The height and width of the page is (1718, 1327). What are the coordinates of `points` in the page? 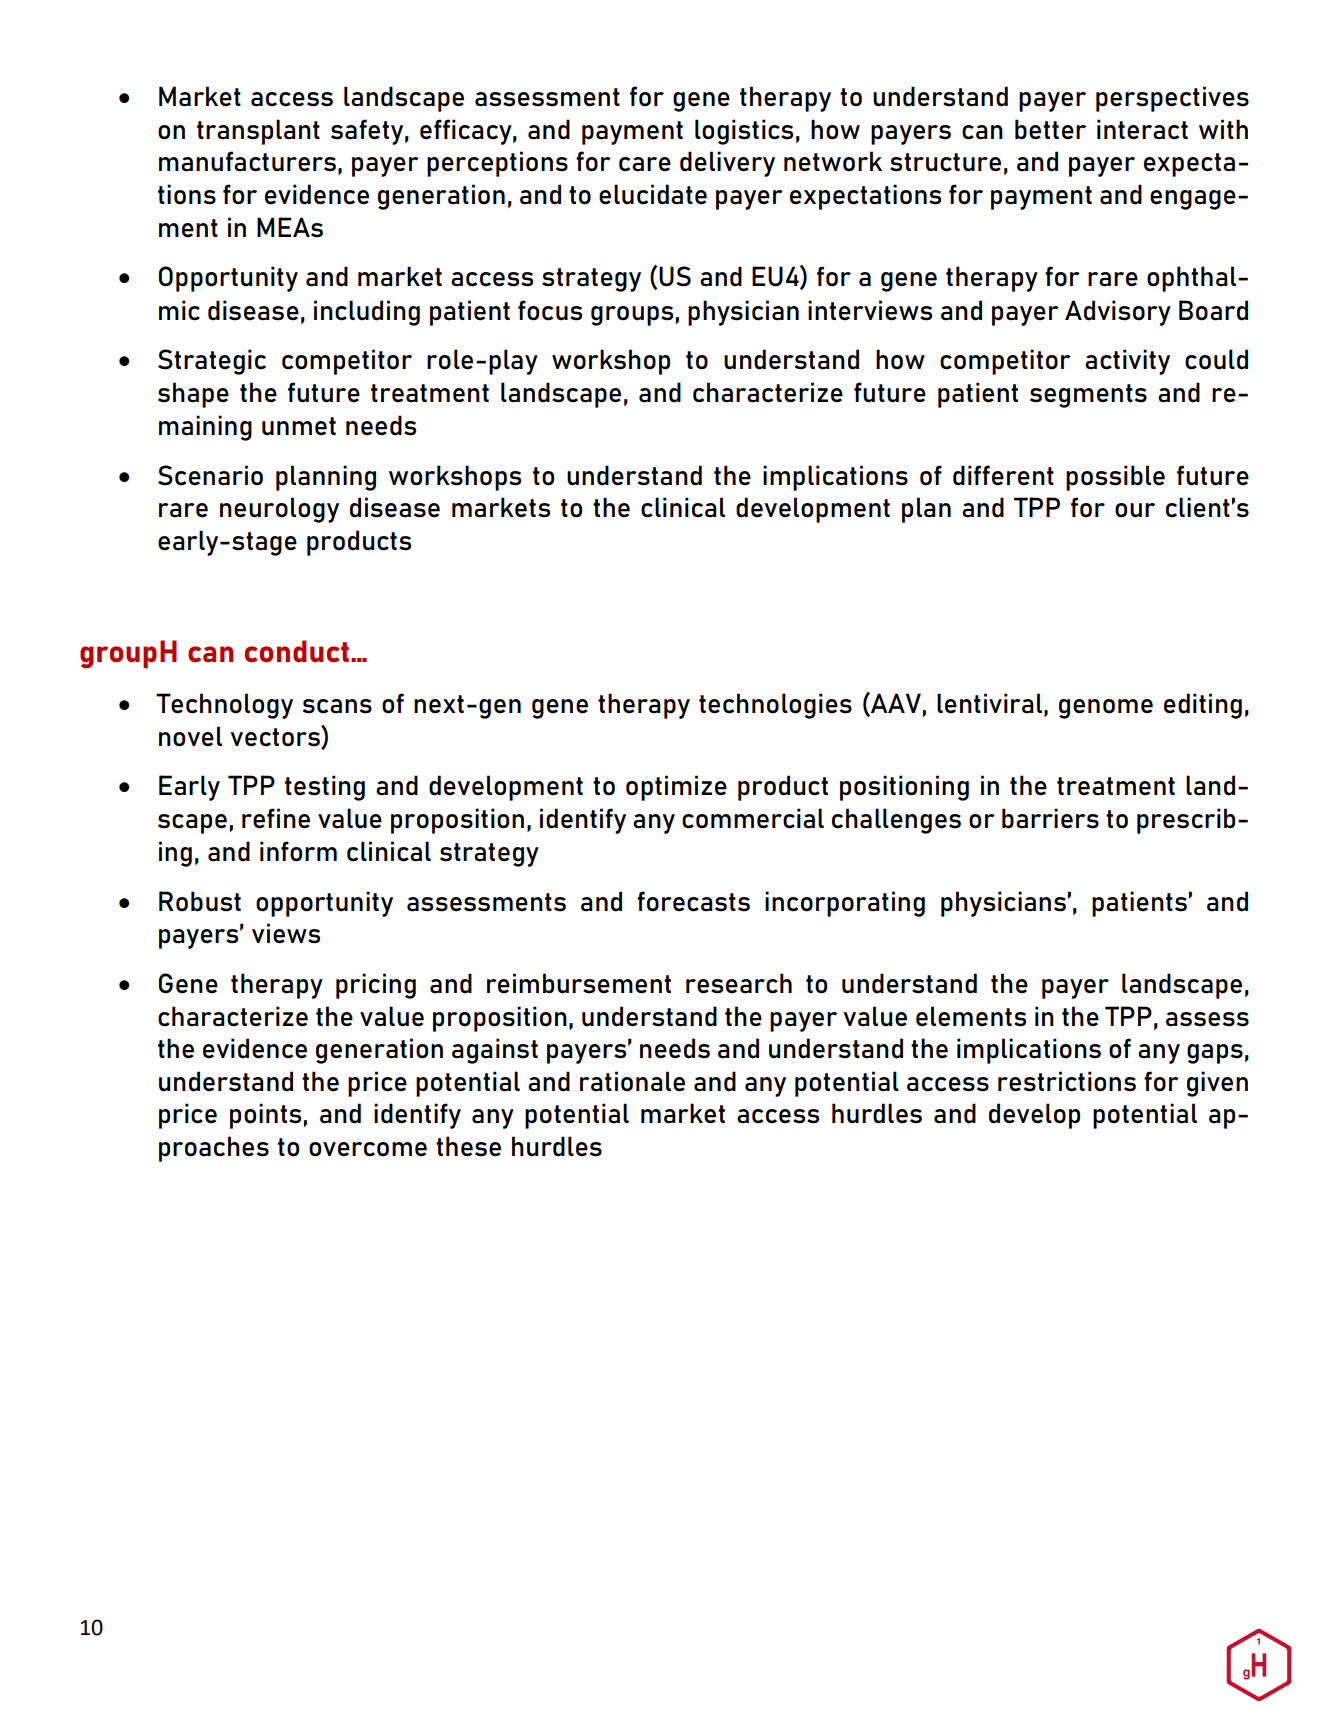 It's located at (265, 1116).
